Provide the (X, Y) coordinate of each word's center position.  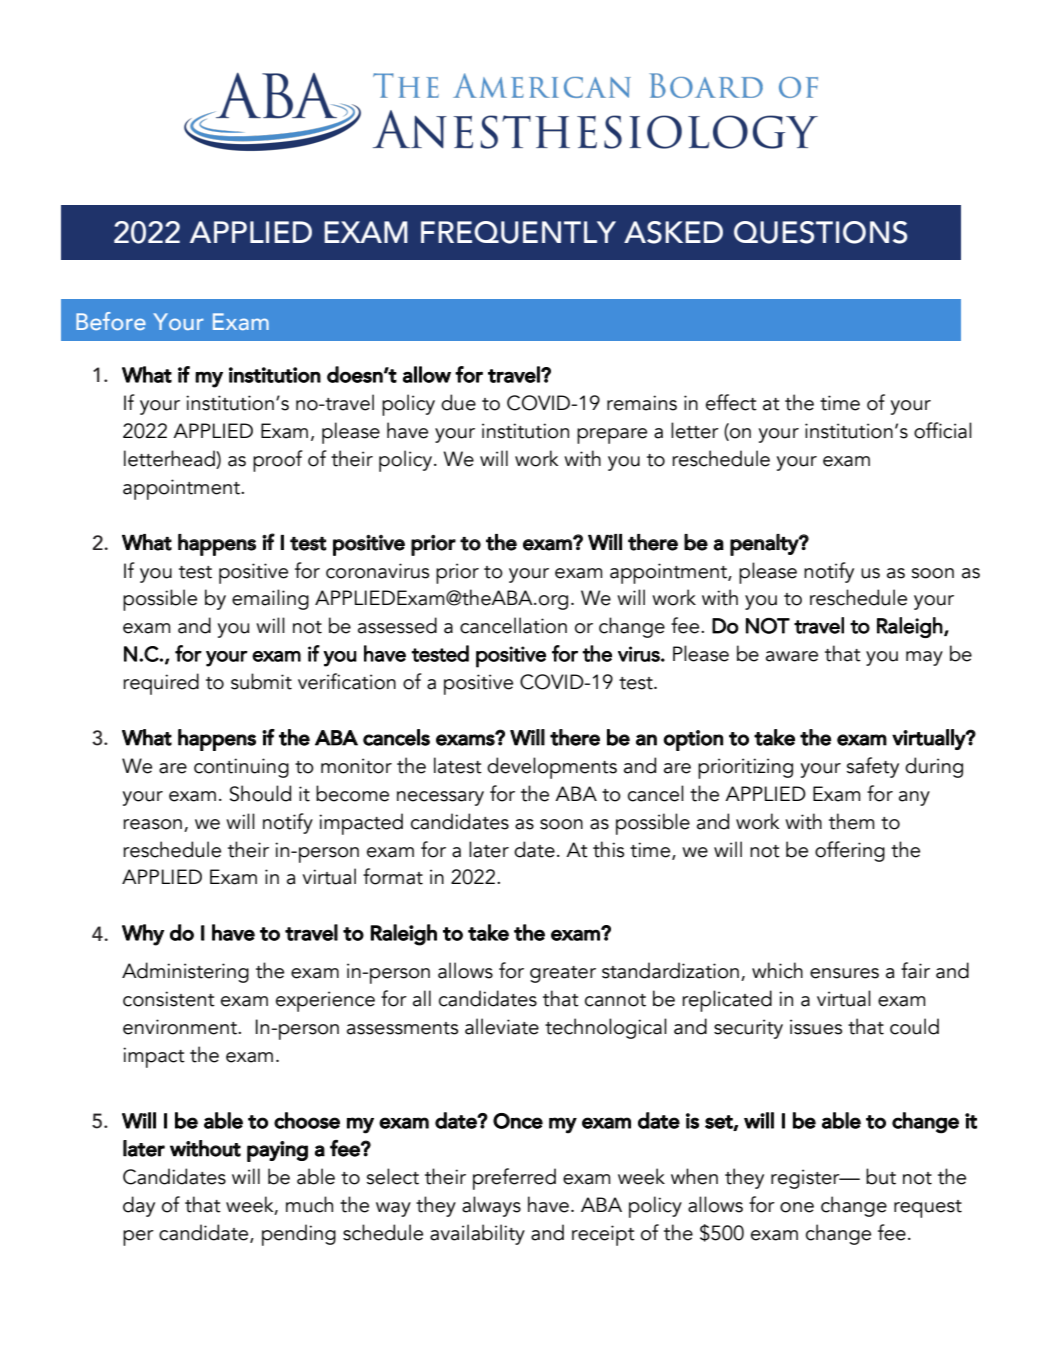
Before (111, 321)
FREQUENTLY (518, 232)
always (491, 1206)
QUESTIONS (820, 232)
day (139, 1206)
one (797, 1207)
